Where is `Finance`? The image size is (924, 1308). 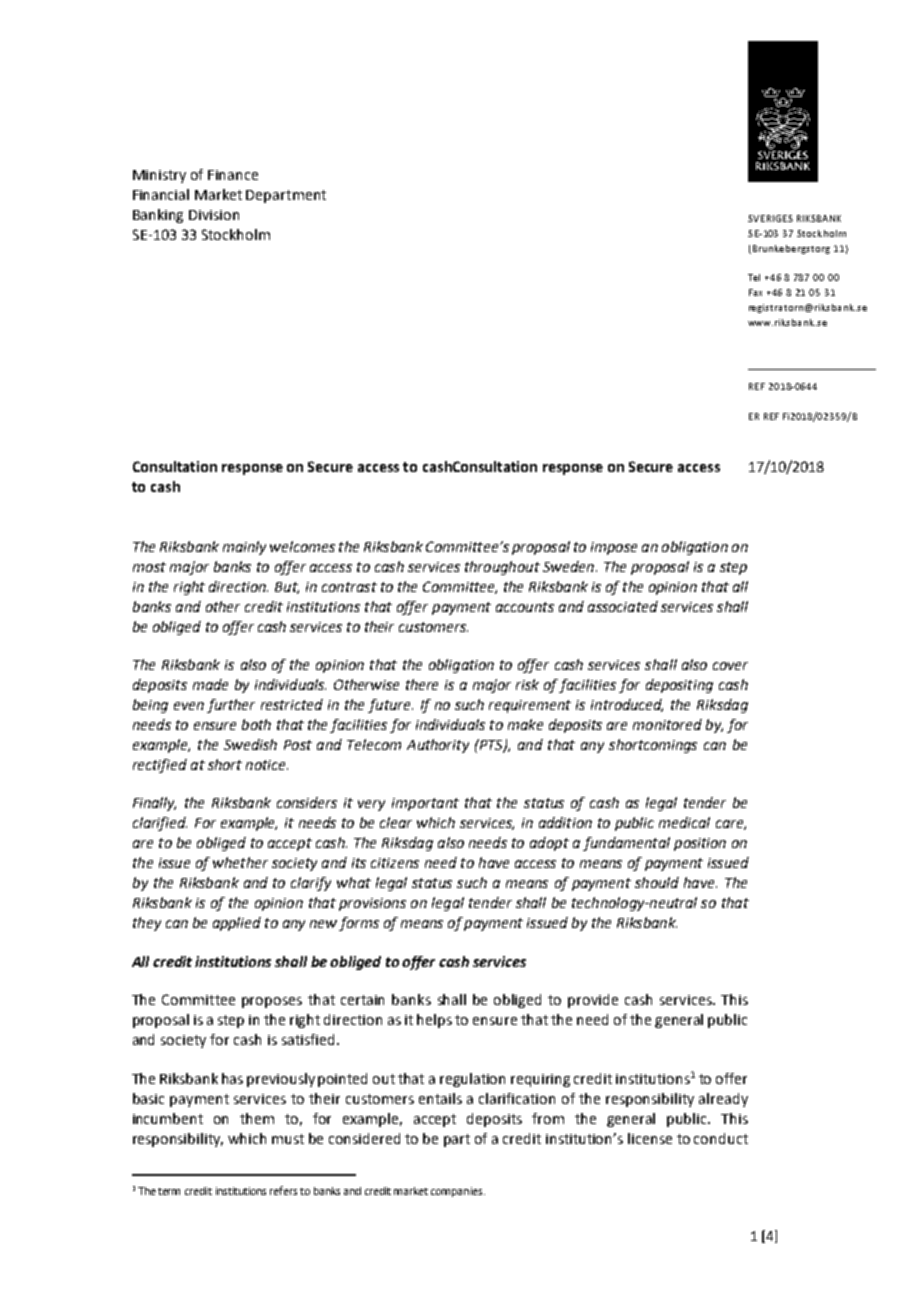 Finance is located at coordinates (233, 175).
